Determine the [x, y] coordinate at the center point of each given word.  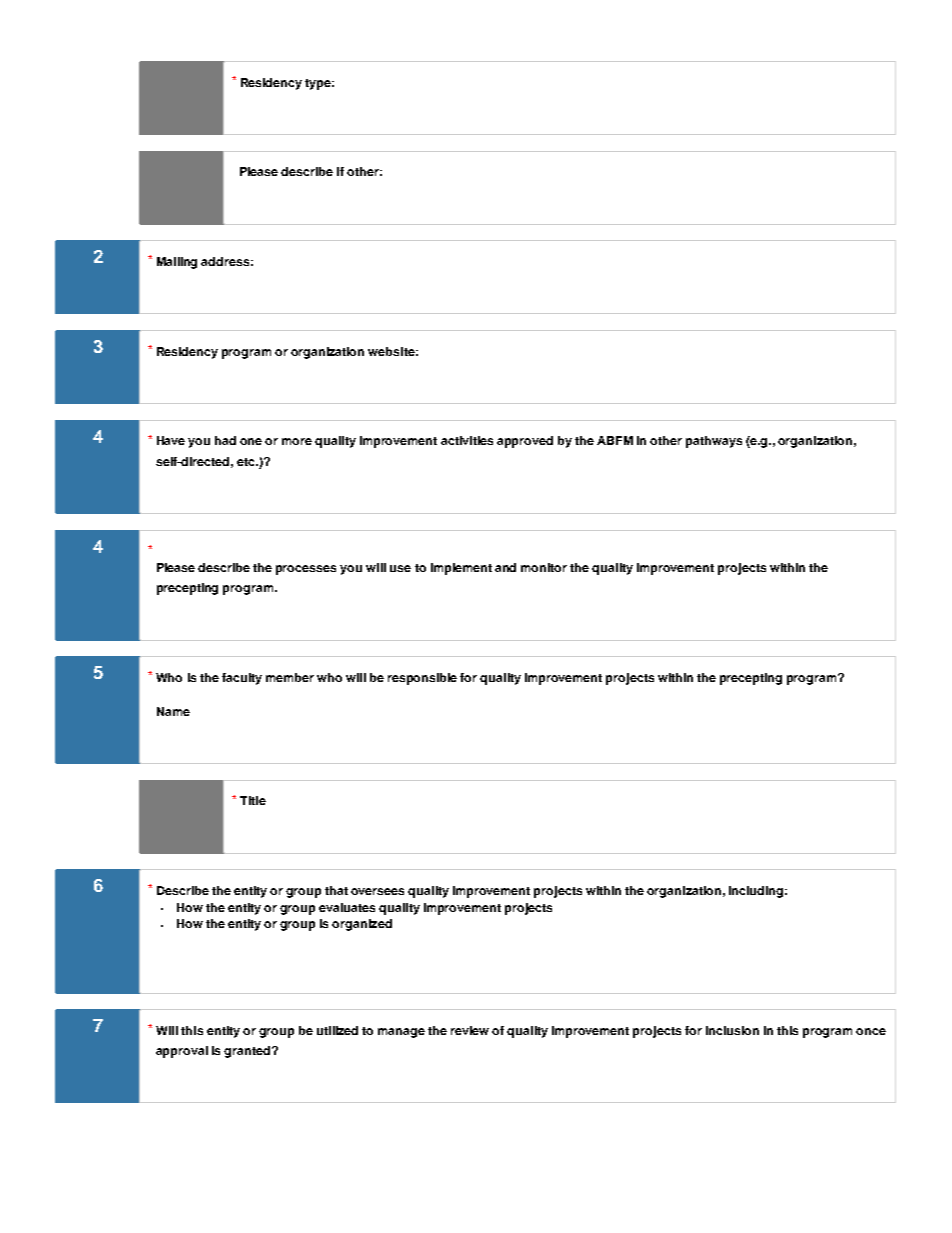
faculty [242, 679]
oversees [377, 891]
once [871, 1031]
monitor [544, 567]
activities [467, 440]
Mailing [177, 263]
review [470, 1030]
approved [525, 442]
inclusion [732, 1030]
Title [253, 800]
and [505, 567]
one [251, 441]
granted [248, 1052]
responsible [422, 679]
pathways [714, 442]
